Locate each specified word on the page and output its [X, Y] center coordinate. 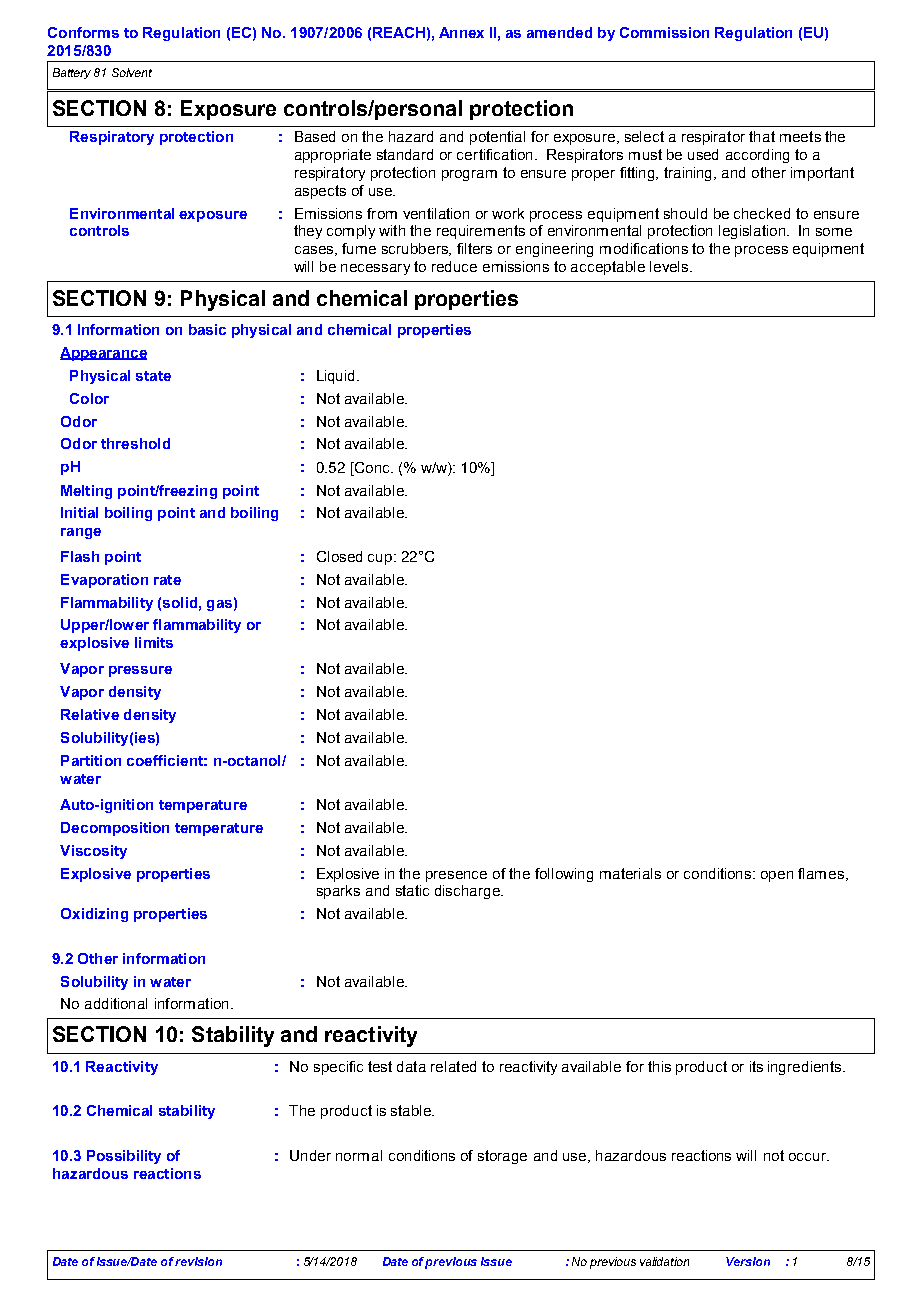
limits [154, 642]
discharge [468, 892]
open [777, 876]
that [762, 136]
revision [198, 1261]
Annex [461, 32]
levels [670, 266]
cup [381, 559]
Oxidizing [94, 915]
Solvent [132, 72]
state [153, 376]
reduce [454, 266]
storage [502, 1157]
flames [821, 873]
